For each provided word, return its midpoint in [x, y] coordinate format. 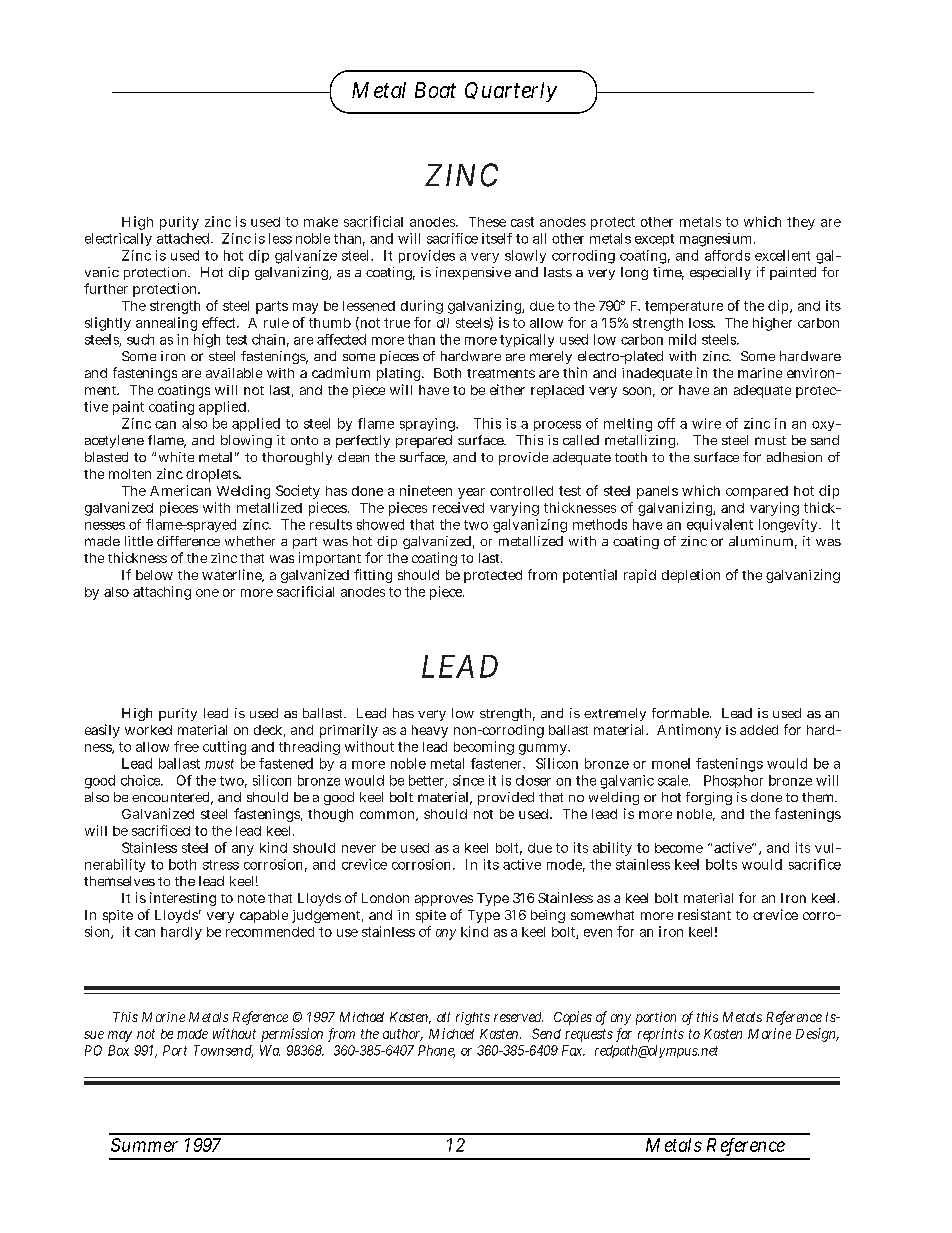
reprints [661, 1035]
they [801, 223]
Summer [144, 1145]
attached [185, 238]
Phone [436, 1051]
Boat [435, 90]
